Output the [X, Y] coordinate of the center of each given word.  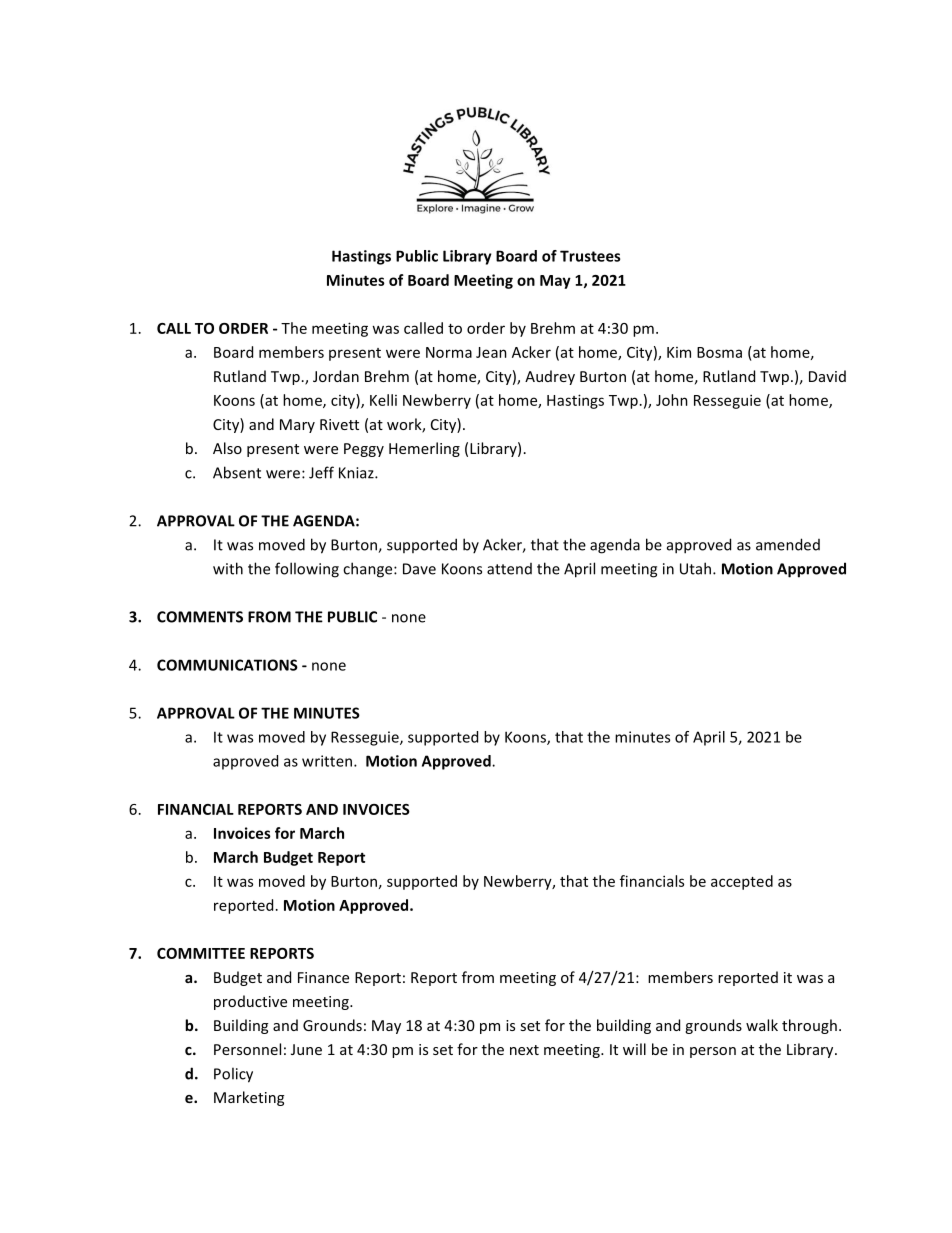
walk [762, 1025]
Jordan [336, 376]
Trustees [590, 256]
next [524, 1050]
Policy [233, 1075]
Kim [679, 352]
